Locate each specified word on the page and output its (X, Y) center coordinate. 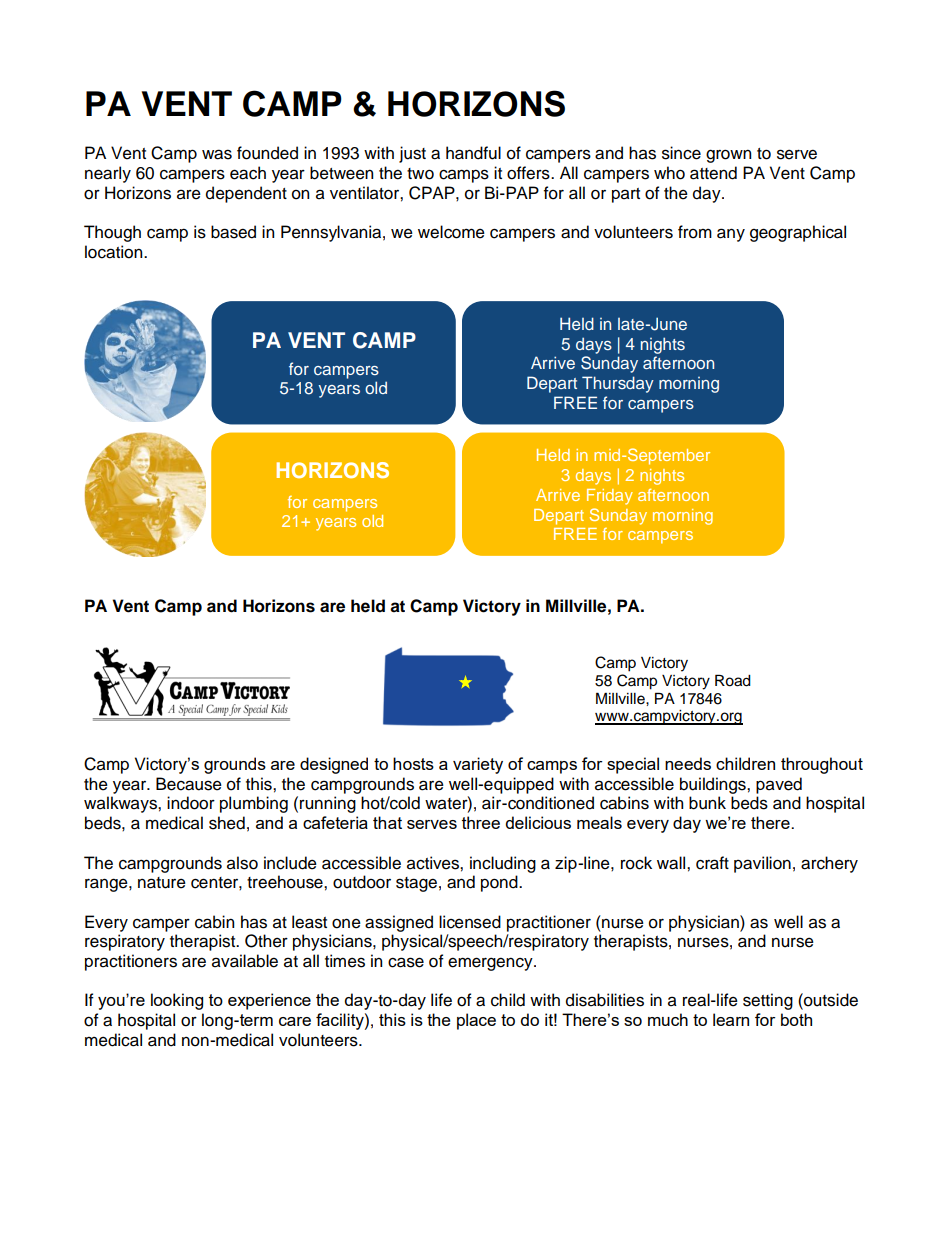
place (476, 1021)
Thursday (618, 384)
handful (473, 153)
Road (733, 680)
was (217, 154)
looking (177, 1001)
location (115, 252)
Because (189, 784)
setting (768, 1001)
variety (478, 765)
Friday (610, 497)
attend (713, 173)
